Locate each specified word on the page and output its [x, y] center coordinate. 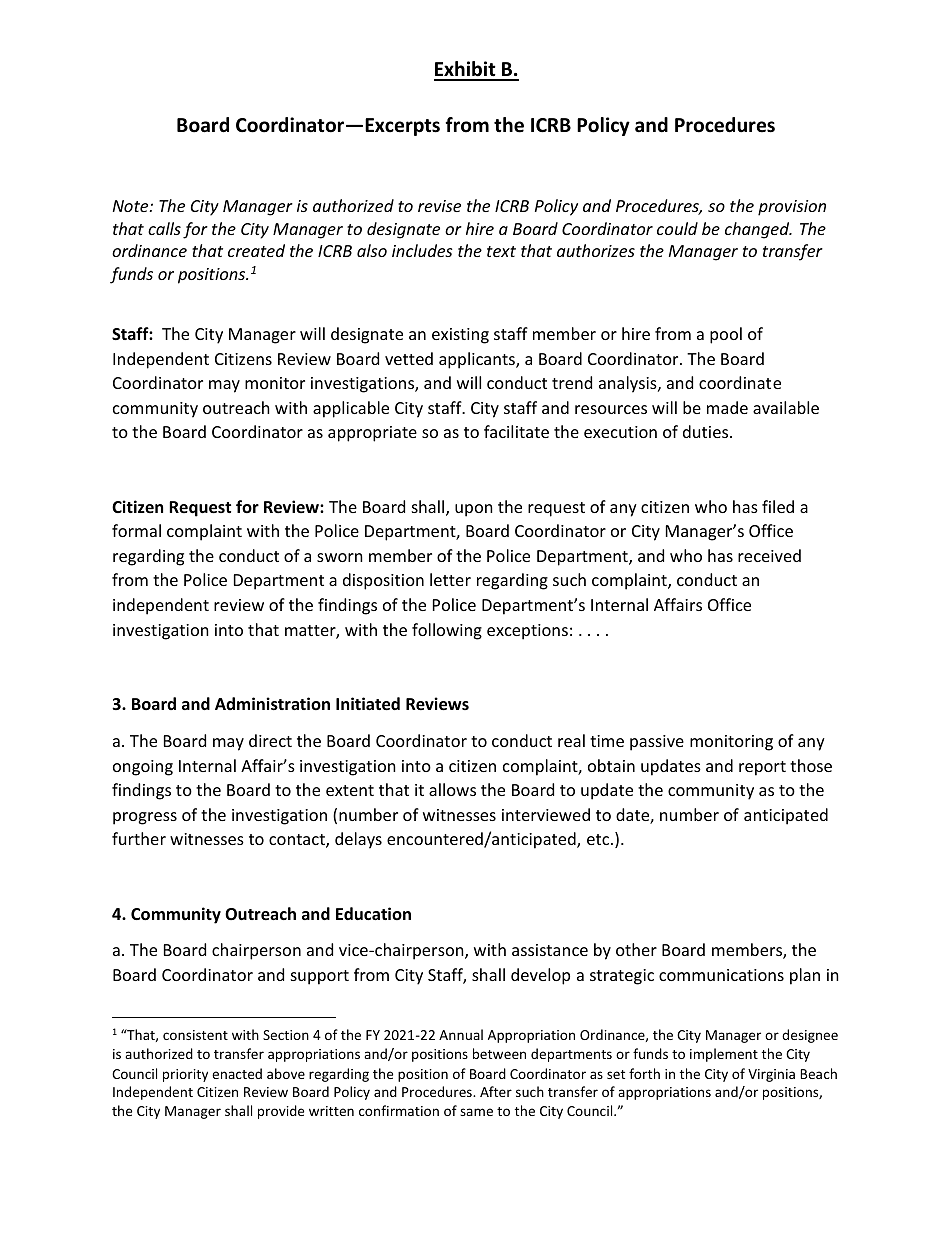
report [762, 768]
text [501, 251]
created [256, 250]
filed [778, 506]
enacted [237, 1073]
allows [452, 789]
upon [474, 510]
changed [758, 230]
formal [136, 530]
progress [145, 818]
